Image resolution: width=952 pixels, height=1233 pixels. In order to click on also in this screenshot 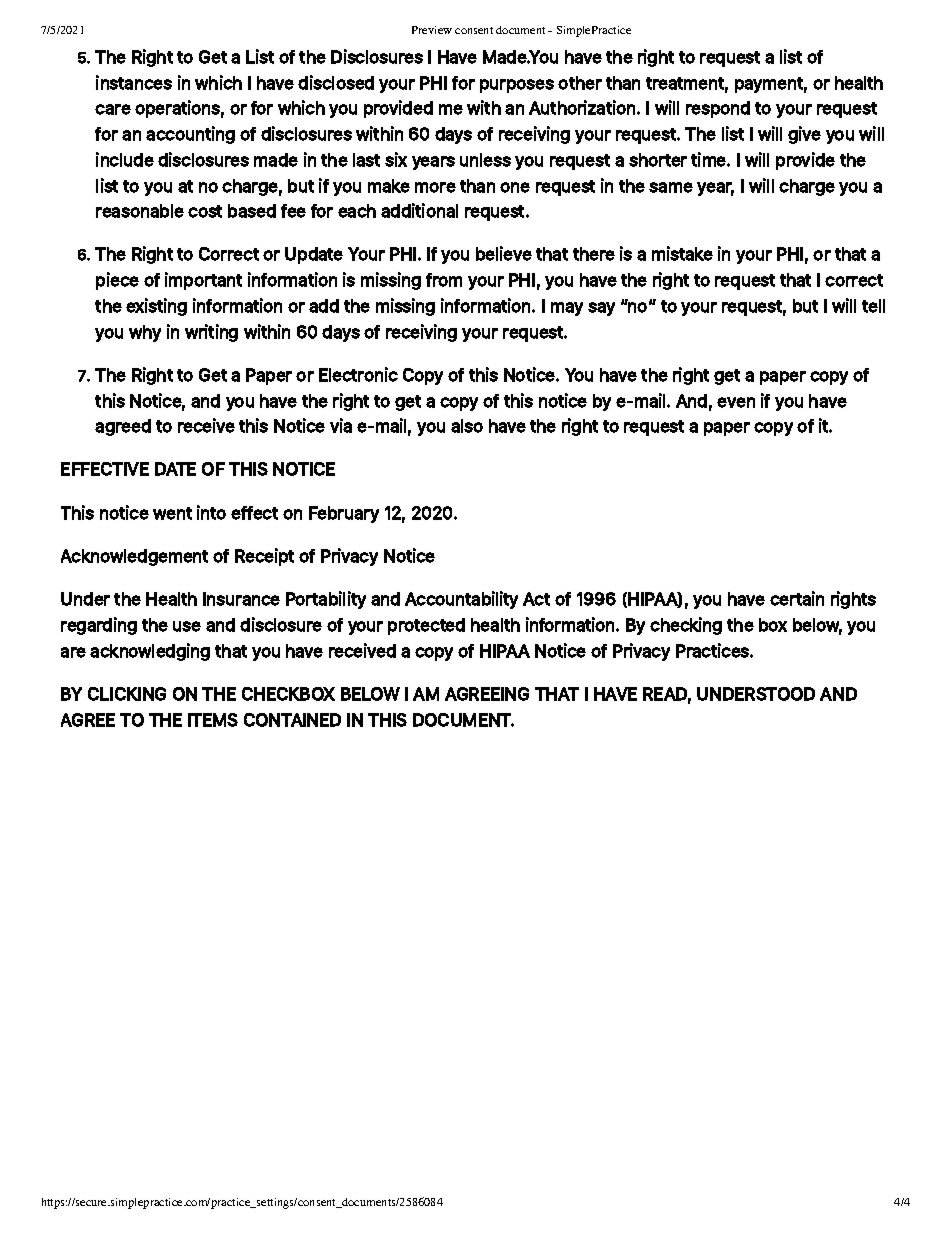, I will do `click(467, 426)`.
